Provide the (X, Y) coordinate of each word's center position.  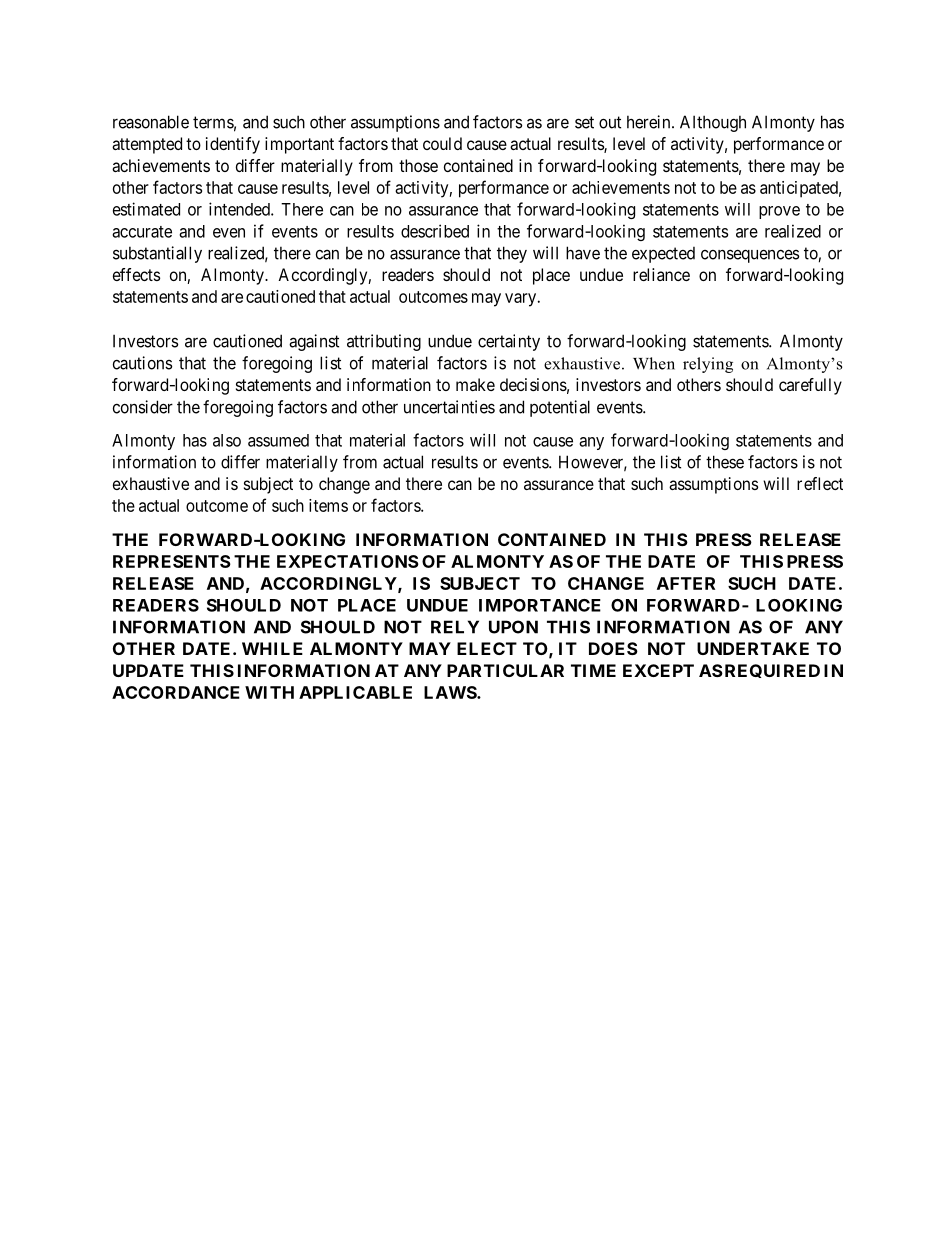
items (328, 505)
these (725, 462)
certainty (509, 342)
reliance (661, 274)
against (314, 342)
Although (713, 123)
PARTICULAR (505, 670)
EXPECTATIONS (348, 561)
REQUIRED (771, 671)
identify (233, 145)
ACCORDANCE (176, 692)
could (442, 143)
